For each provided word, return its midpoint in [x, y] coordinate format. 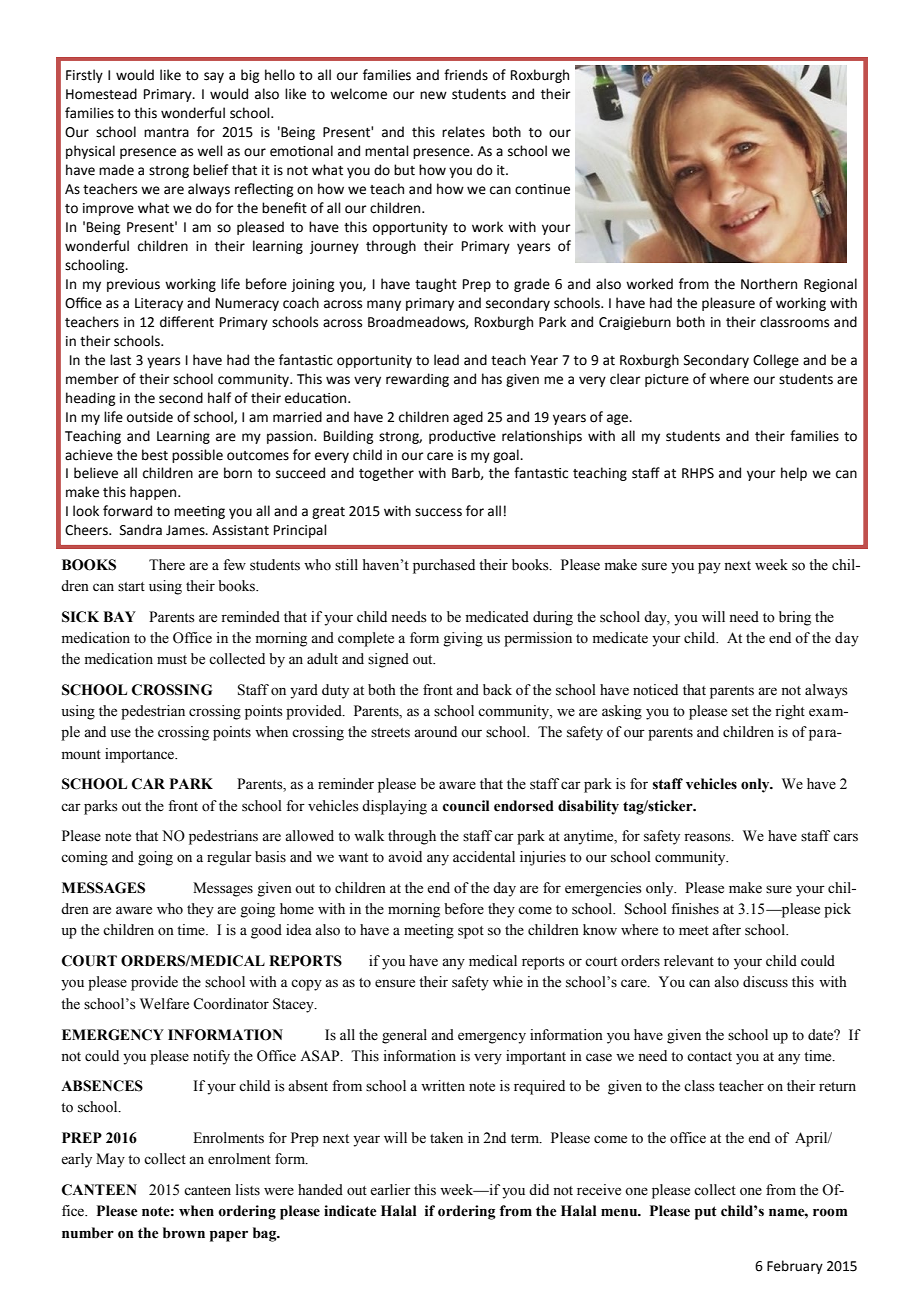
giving [463, 639]
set [740, 712]
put [706, 1213]
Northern [769, 284]
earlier [390, 1190]
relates [463, 132]
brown [184, 1233]
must [172, 660]
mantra [166, 133]
